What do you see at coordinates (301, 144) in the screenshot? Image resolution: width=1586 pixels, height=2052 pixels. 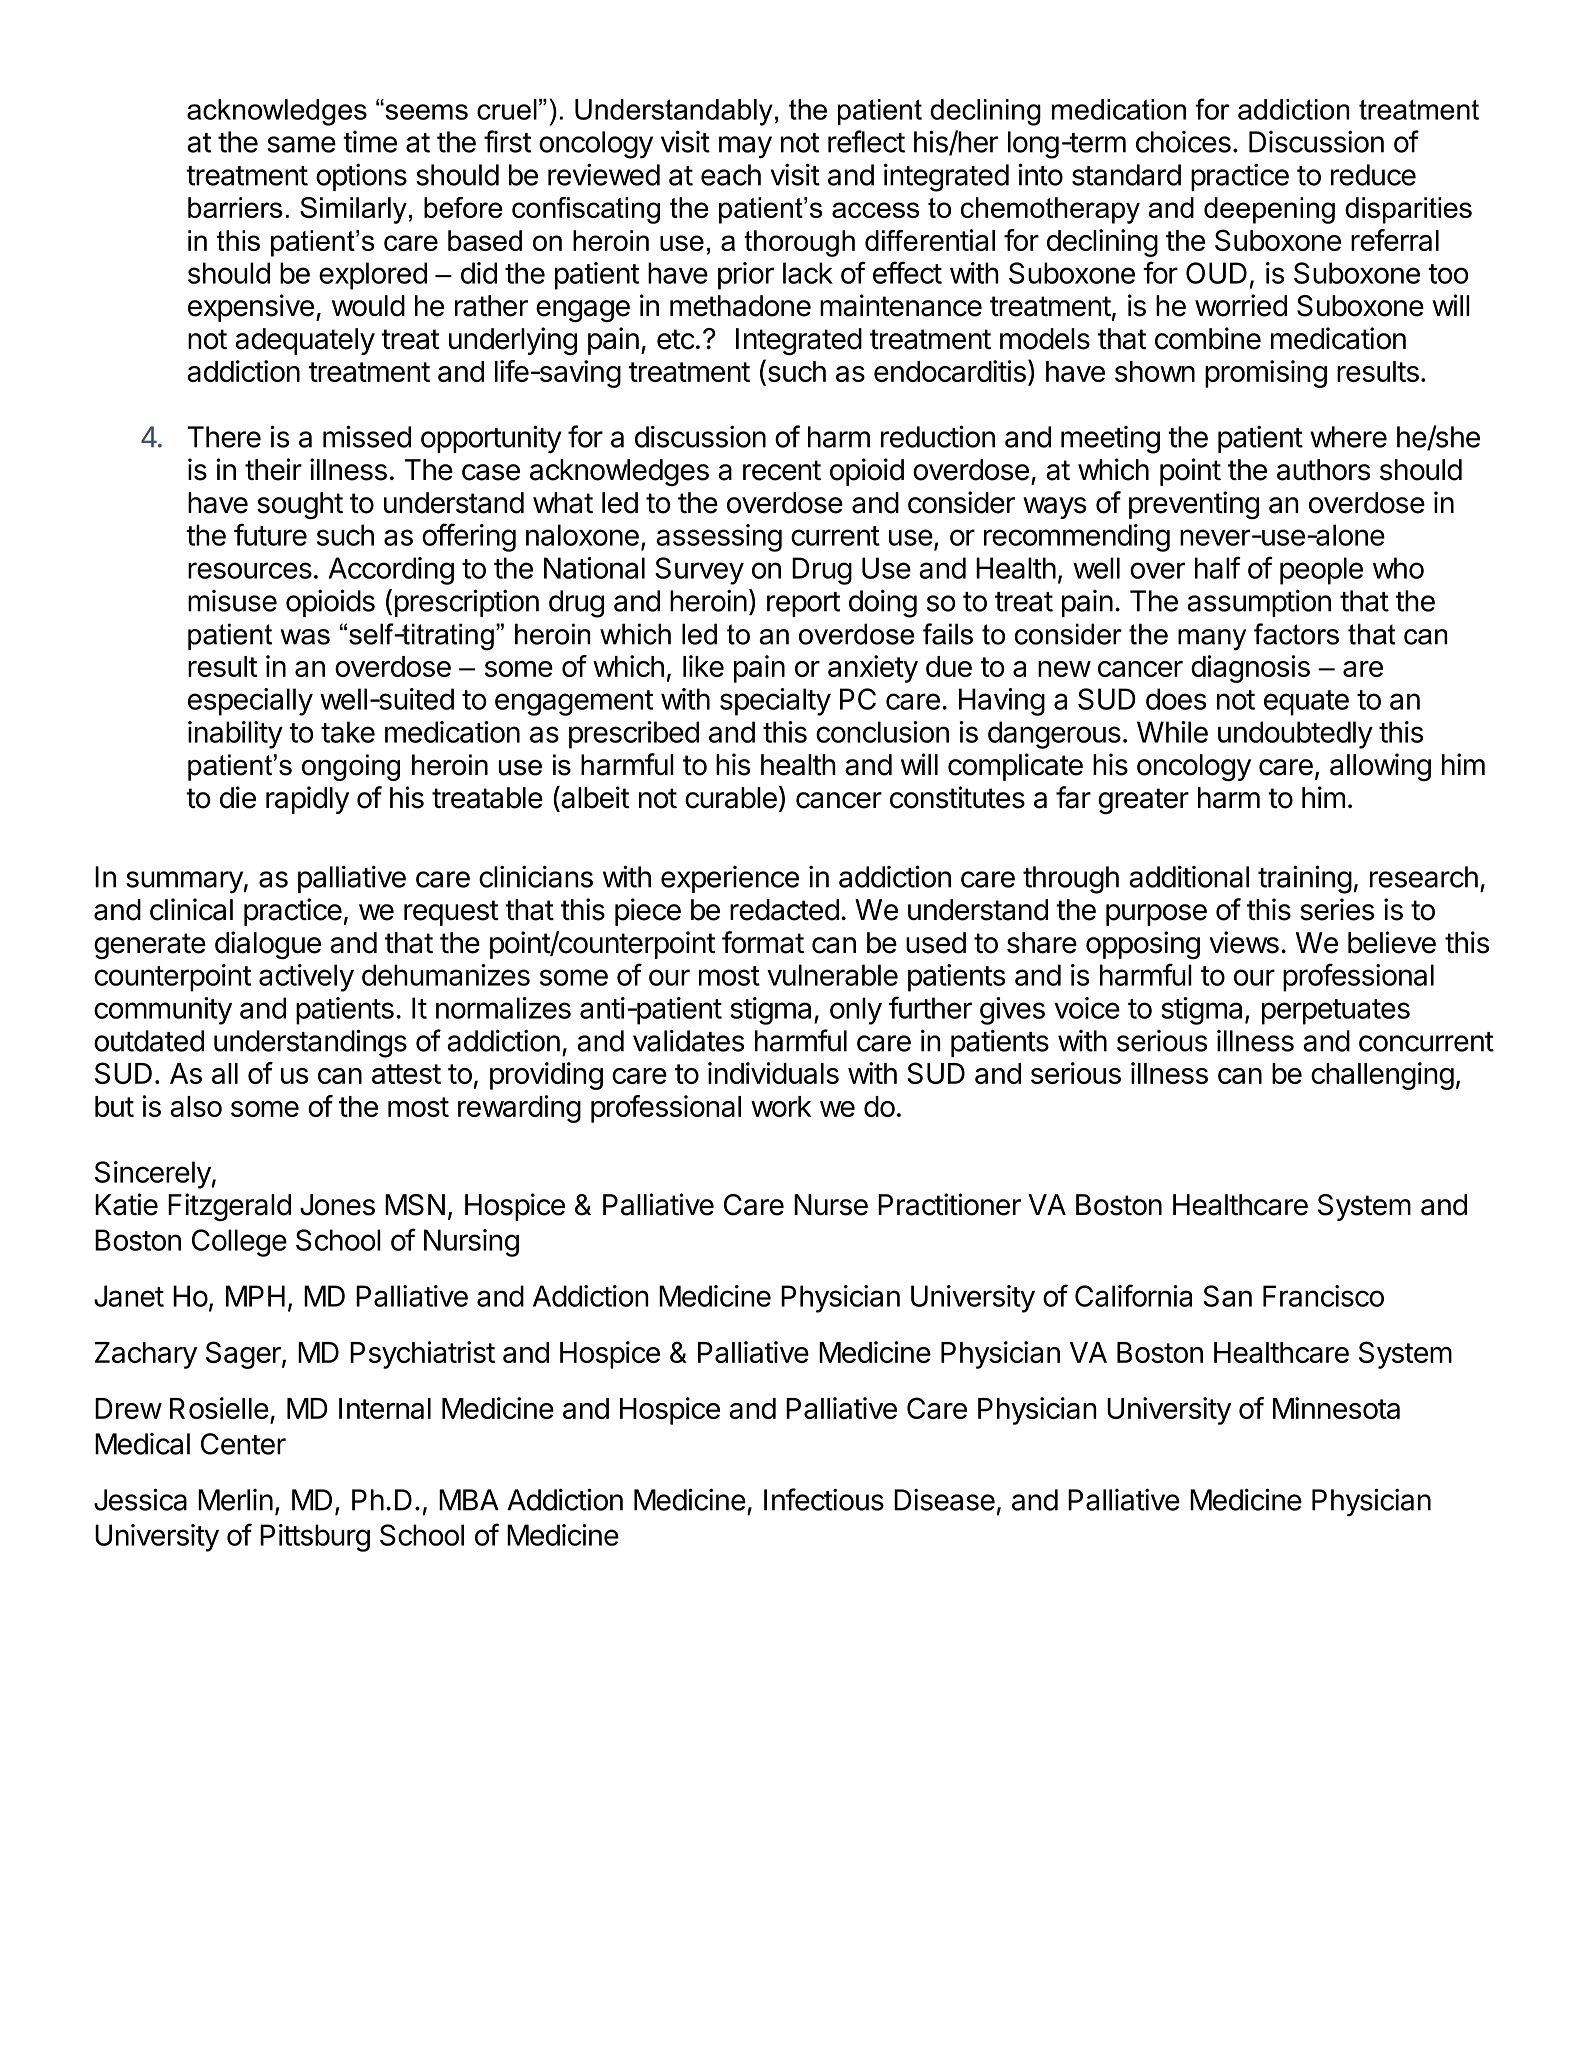 I see `same` at bounding box center [301, 144].
